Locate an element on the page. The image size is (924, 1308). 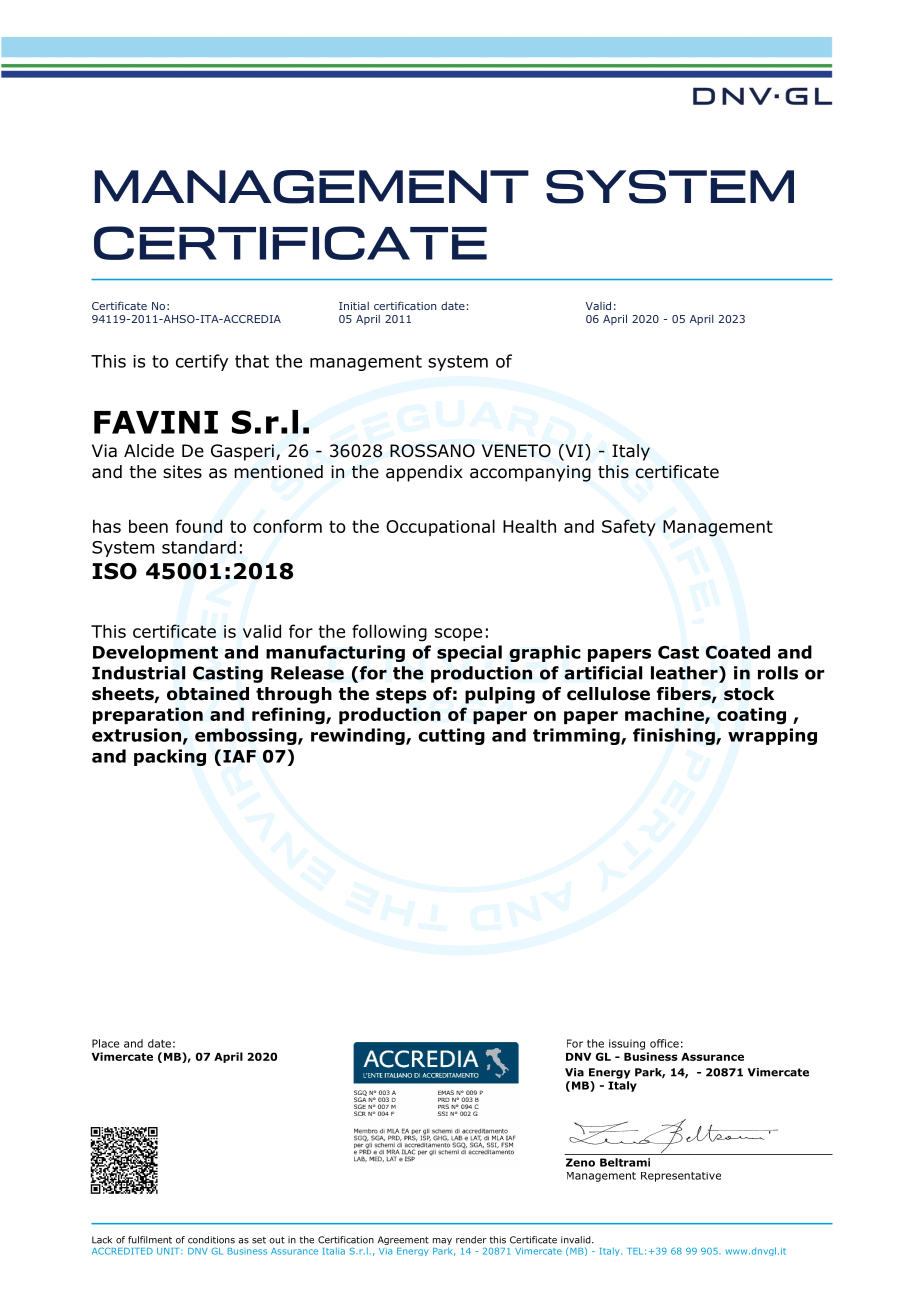
conditions is located at coordinates (211, 1240).
